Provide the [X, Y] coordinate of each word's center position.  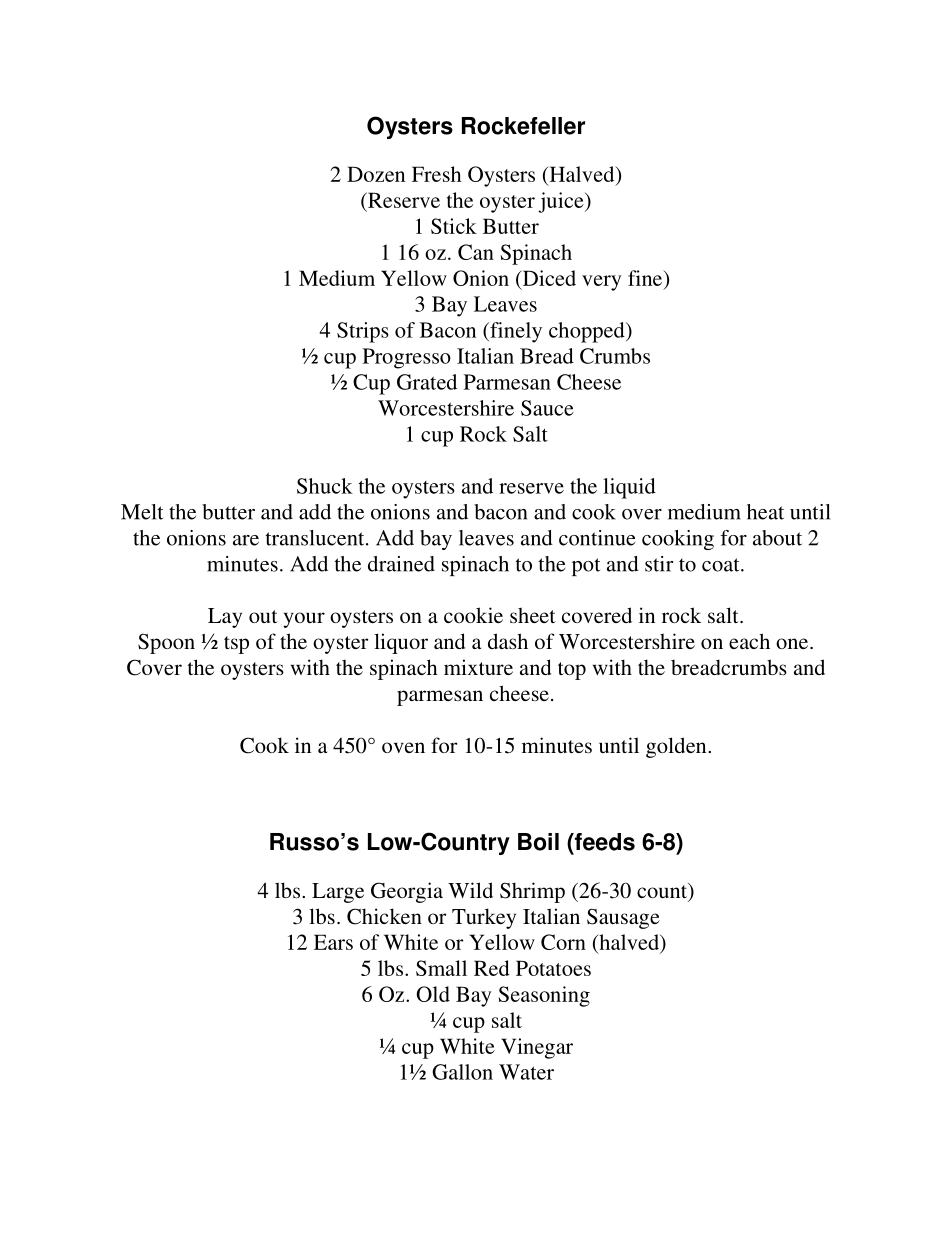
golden [677, 747]
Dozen [376, 174]
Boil [538, 842]
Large [338, 893]
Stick [454, 226]
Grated [427, 382]
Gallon [462, 1072]
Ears [333, 942]
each [749, 641]
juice [562, 202]
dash [508, 641]
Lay [225, 618]
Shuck [325, 486]
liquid [629, 488]
